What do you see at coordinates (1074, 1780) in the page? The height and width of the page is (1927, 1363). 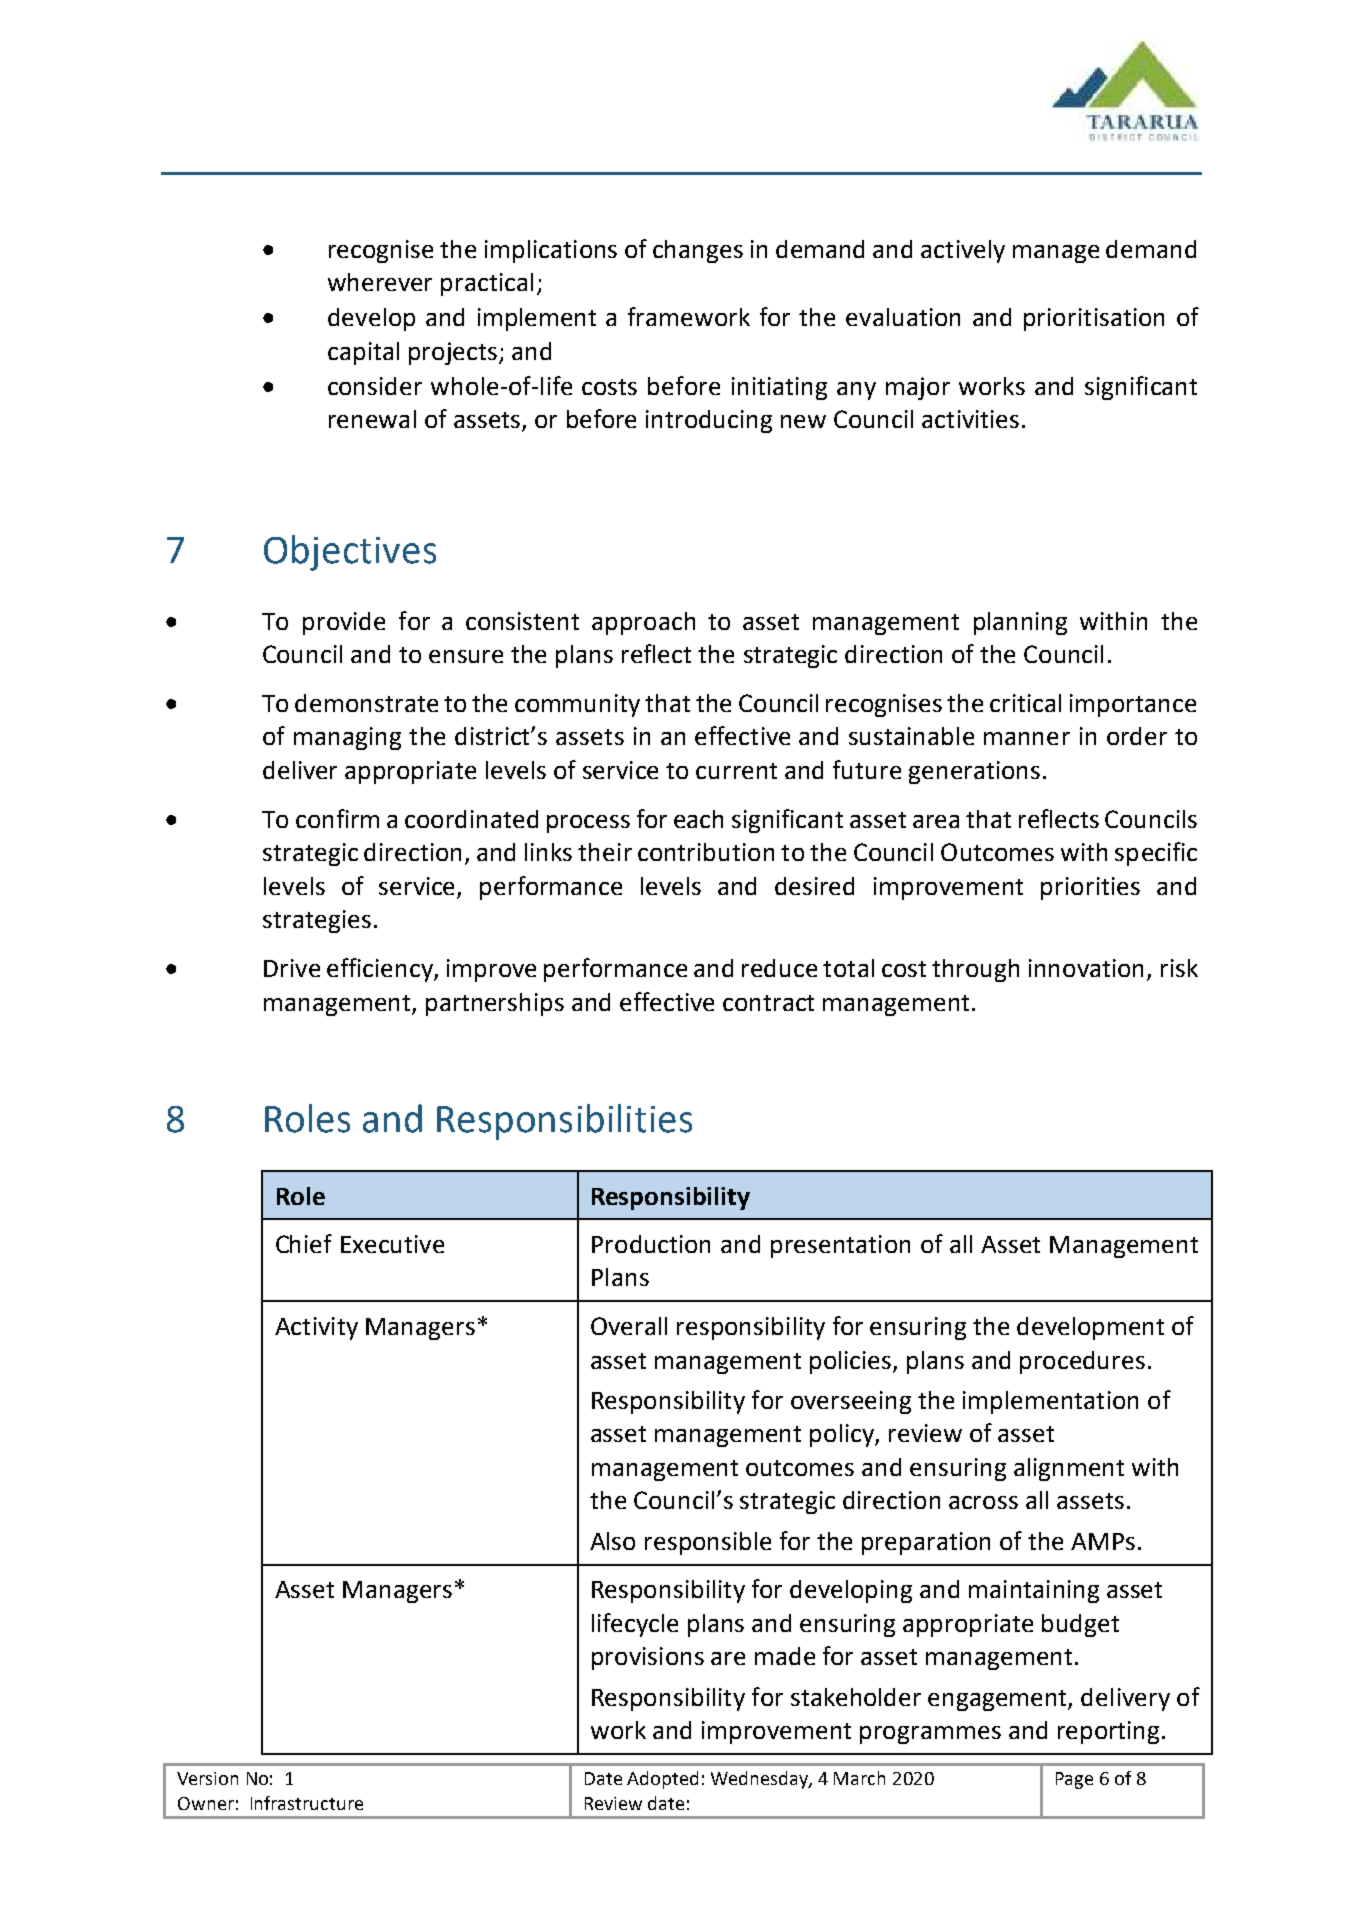 I see `Page` at bounding box center [1074, 1780].
